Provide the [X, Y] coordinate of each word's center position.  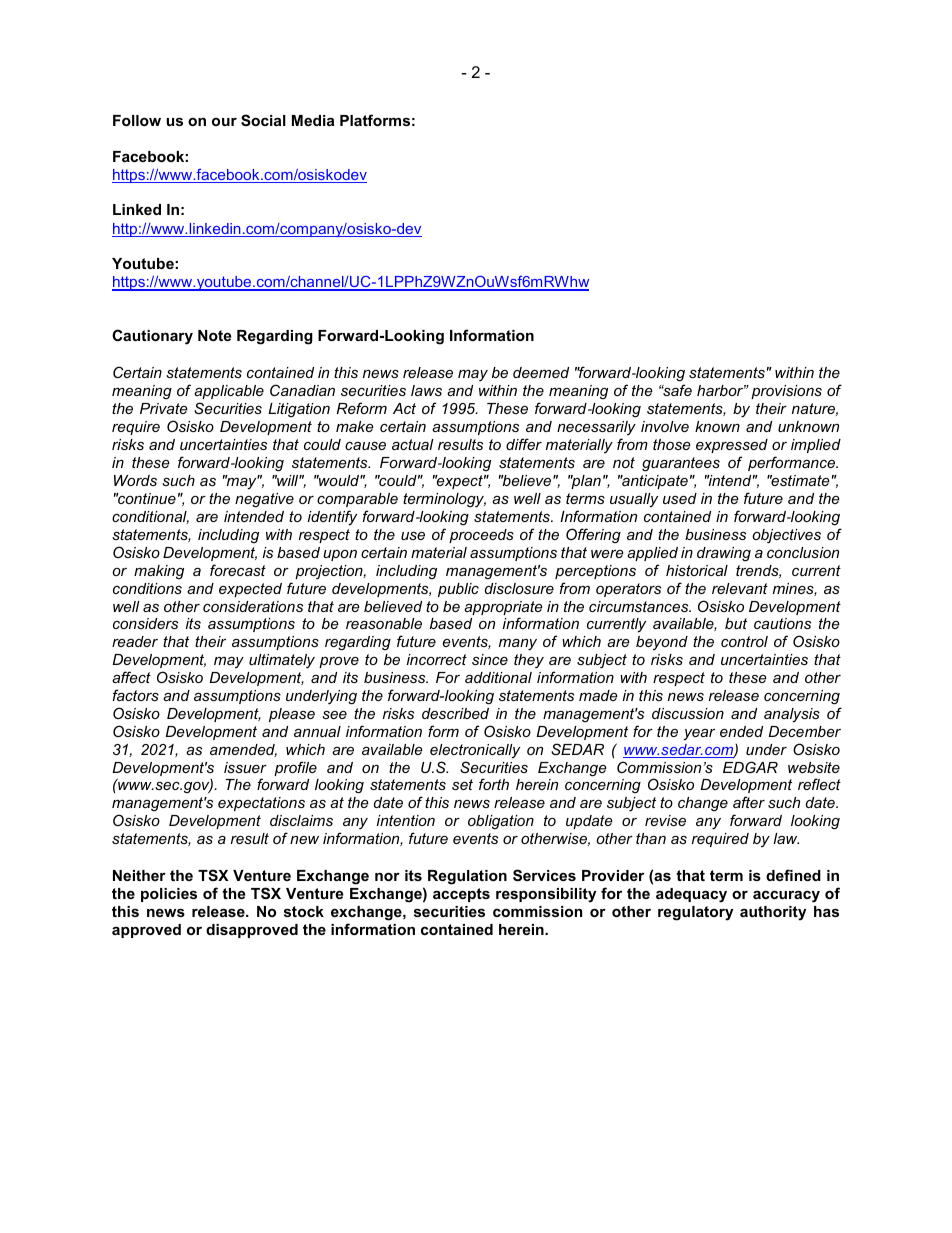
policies [169, 895]
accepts [461, 895]
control [744, 641]
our [224, 122]
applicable [229, 392]
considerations [253, 606]
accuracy [786, 896]
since [490, 659]
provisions [786, 392]
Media [313, 120]
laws [426, 390]
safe [676, 390]
